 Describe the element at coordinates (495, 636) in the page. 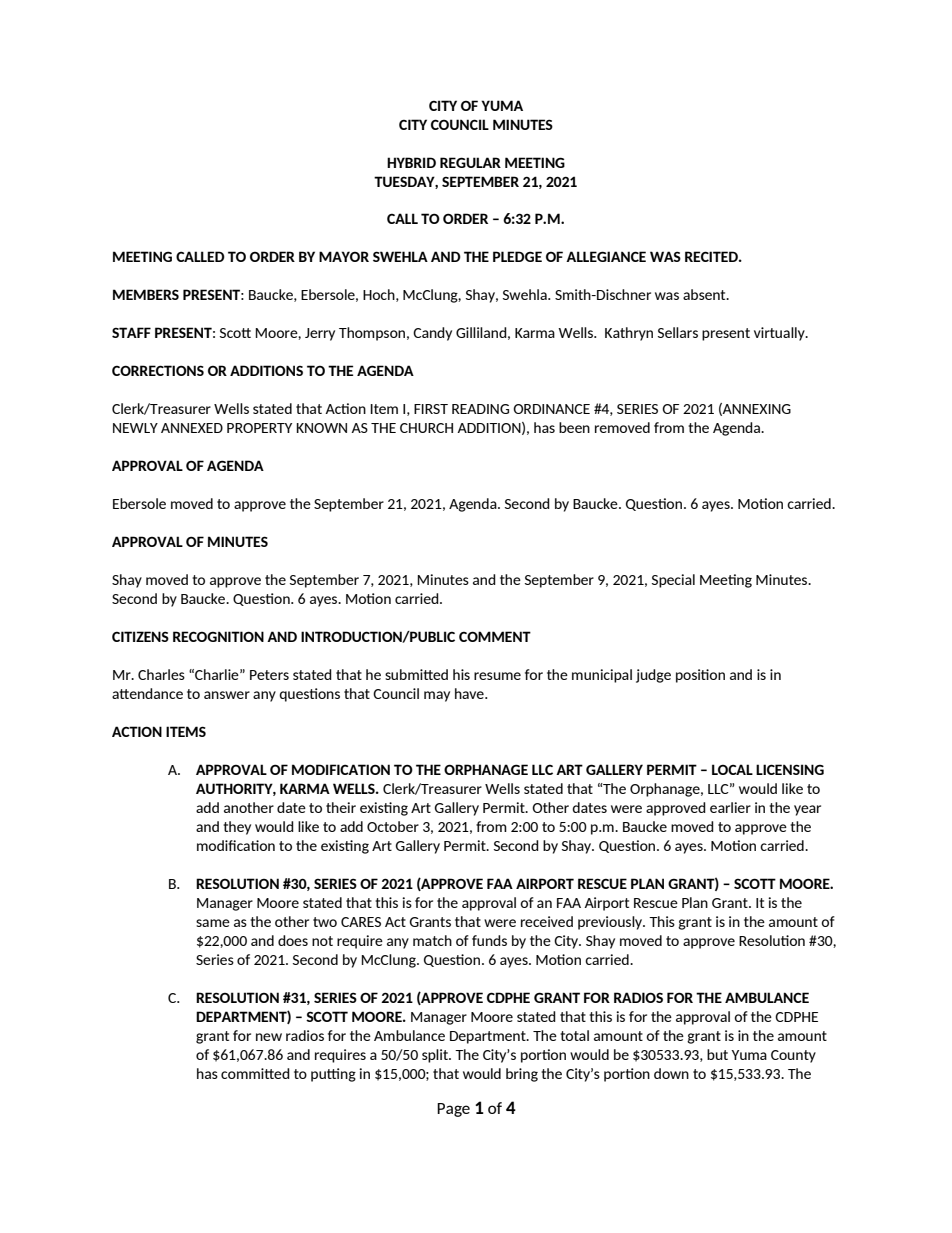

I see `COMMENT` at that location.
